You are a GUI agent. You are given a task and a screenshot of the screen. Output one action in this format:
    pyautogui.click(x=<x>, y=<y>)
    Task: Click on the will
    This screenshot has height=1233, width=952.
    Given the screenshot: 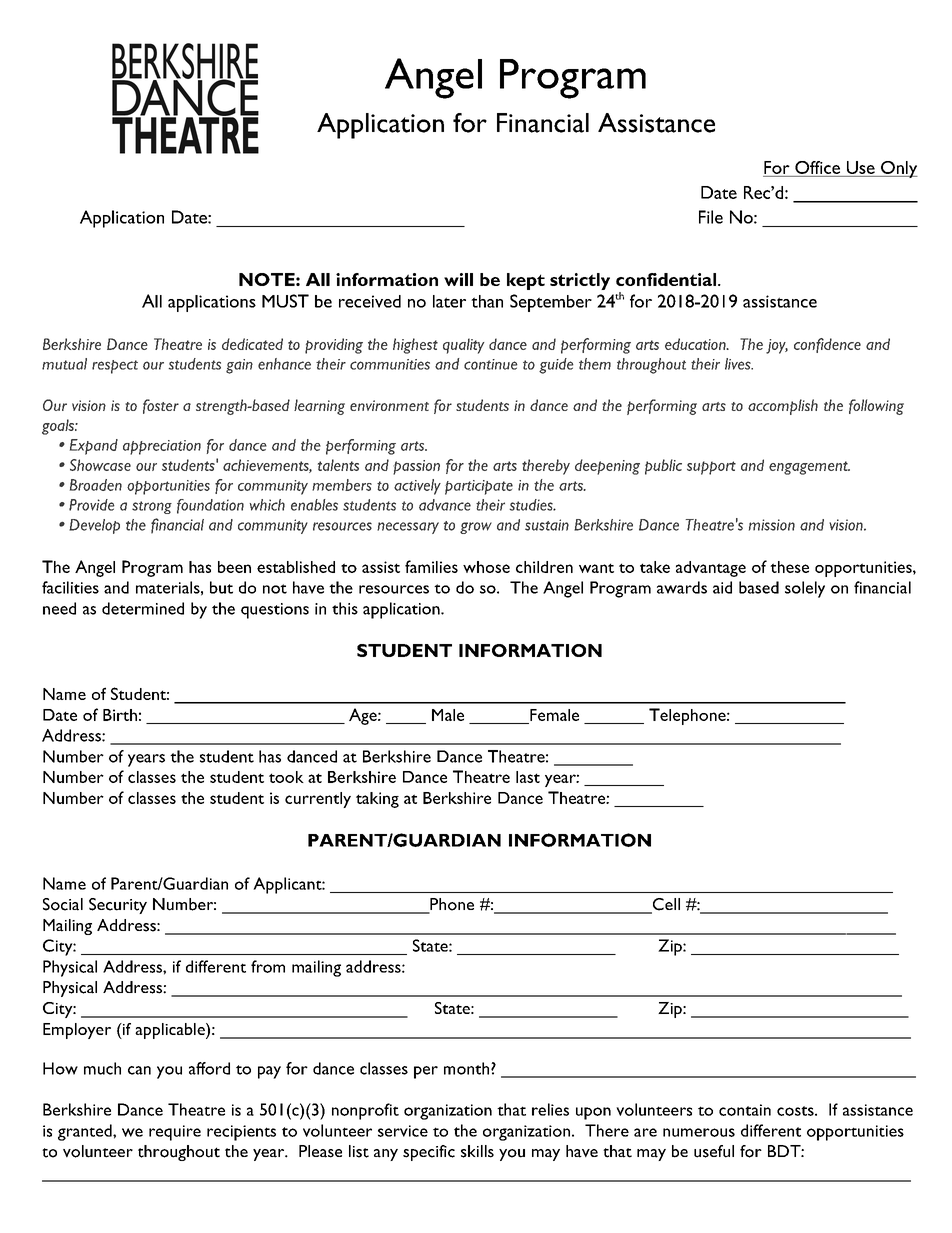 What is the action you would take?
    pyautogui.click(x=458, y=279)
